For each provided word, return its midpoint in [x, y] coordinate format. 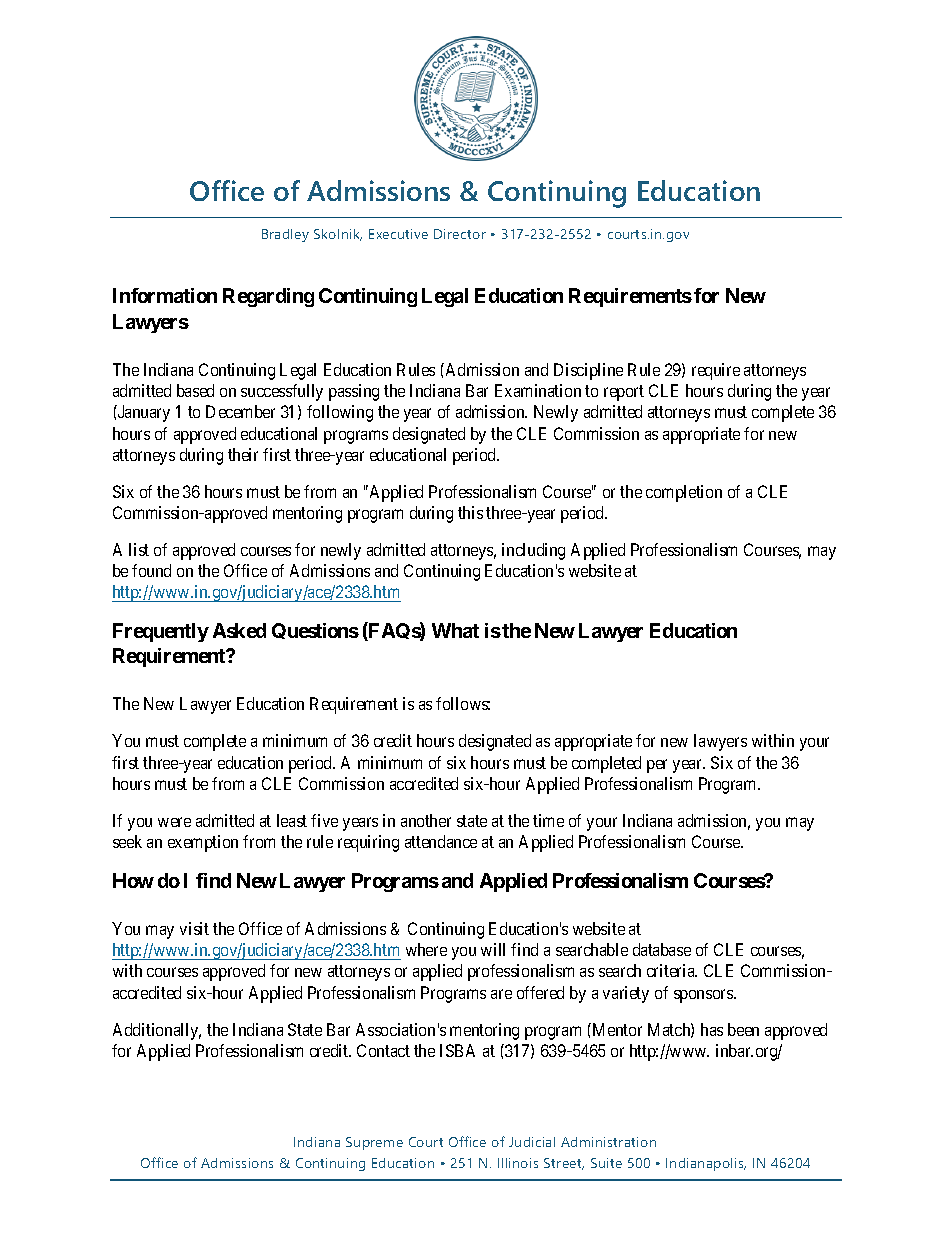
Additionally [157, 1031]
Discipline [588, 371]
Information [165, 295]
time [548, 820]
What [455, 630]
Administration [608, 1142]
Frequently [161, 632]
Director [460, 234]
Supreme [374, 1143]
